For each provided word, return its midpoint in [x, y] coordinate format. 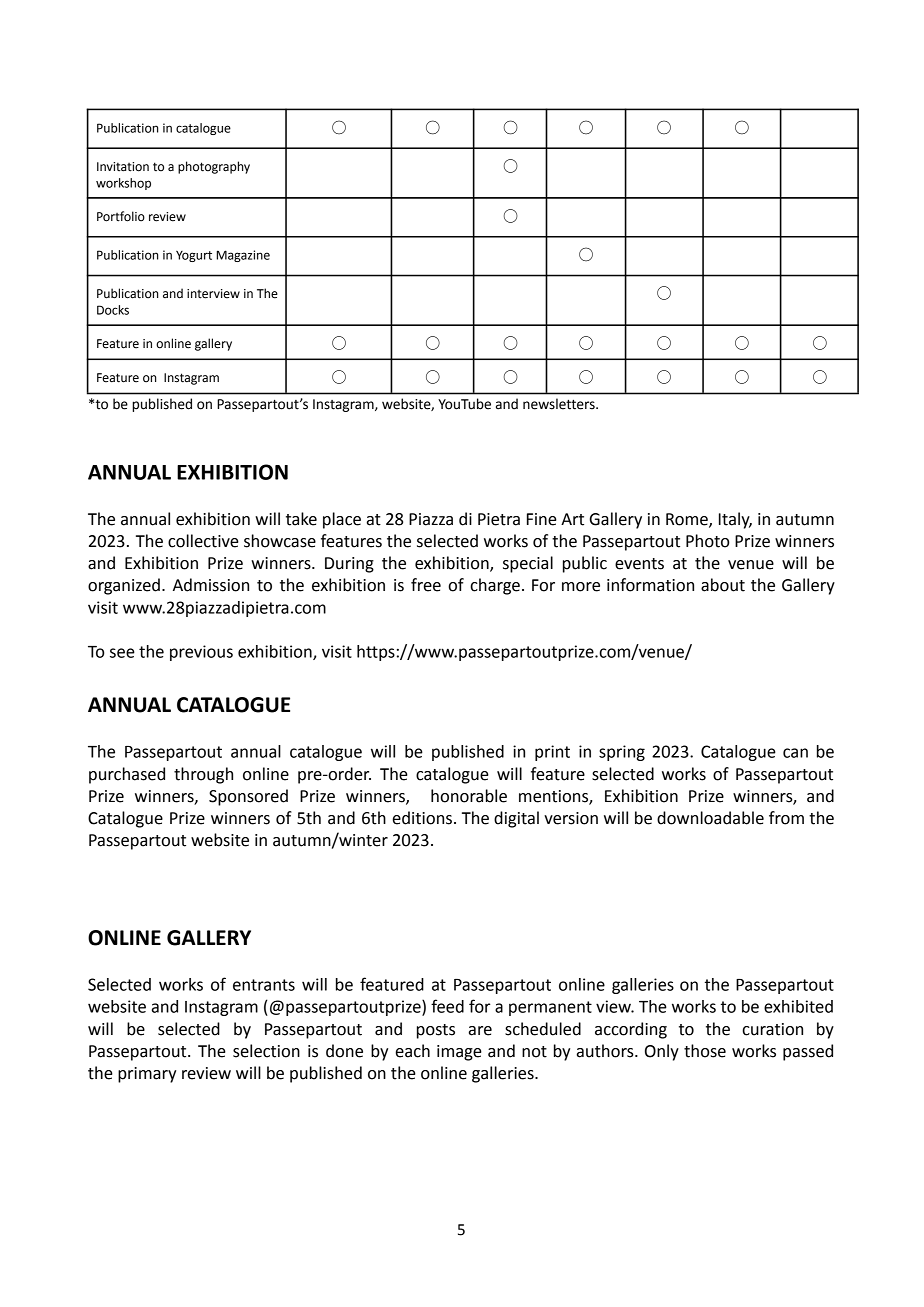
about [723, 585]
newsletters [560, 404]
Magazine [243, 256]
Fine [542, 519]
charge [495, 586]
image [459, 1053]
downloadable [710, 818]
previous [201, 653]
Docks [113, 310]
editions [422, 818]
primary [147, 1075]
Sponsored [248, 797]
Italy [735, 520]
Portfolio [121, 216]
